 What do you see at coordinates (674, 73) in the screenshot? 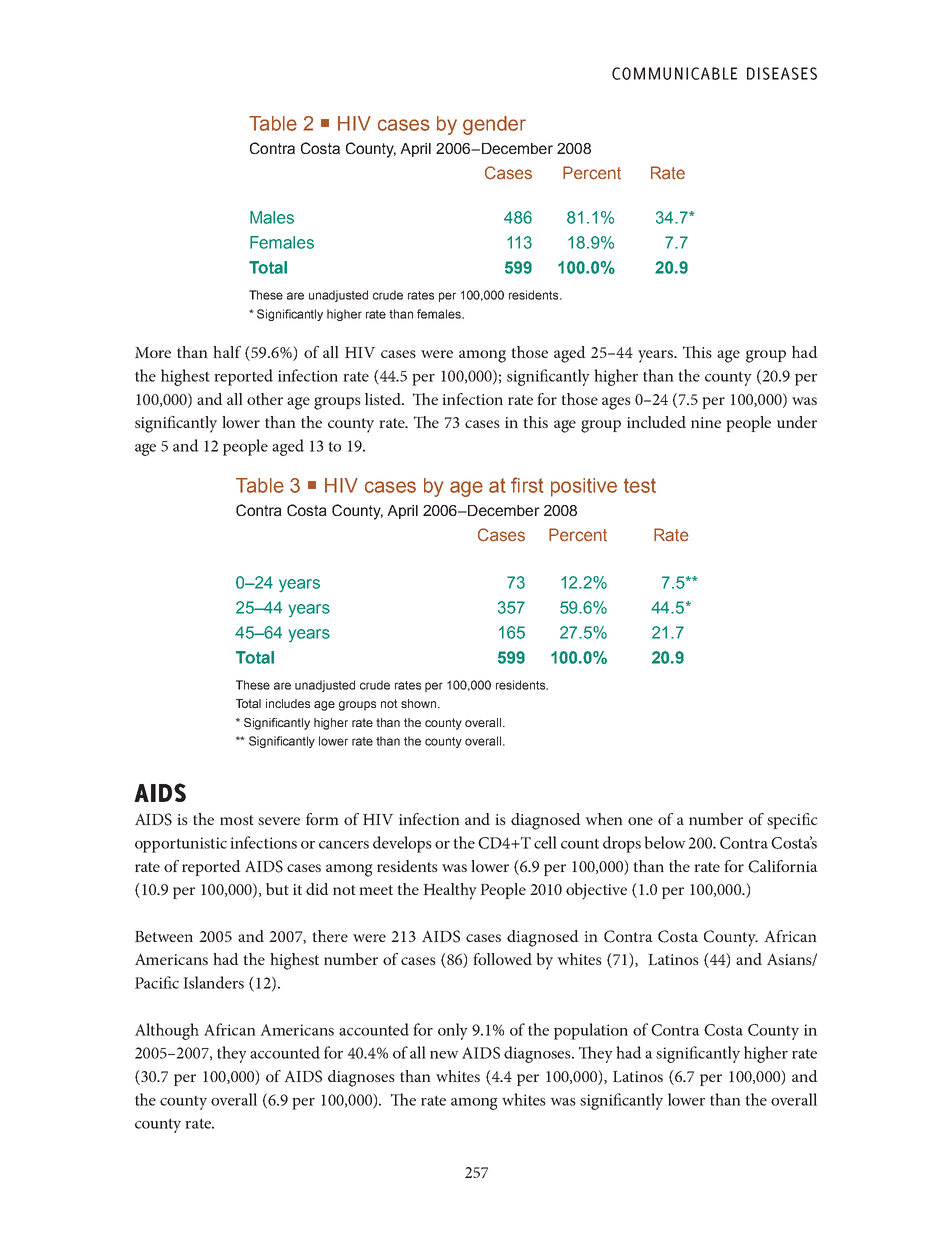
I see `COMMUNICABLE` at bounding box center [674, 73].
